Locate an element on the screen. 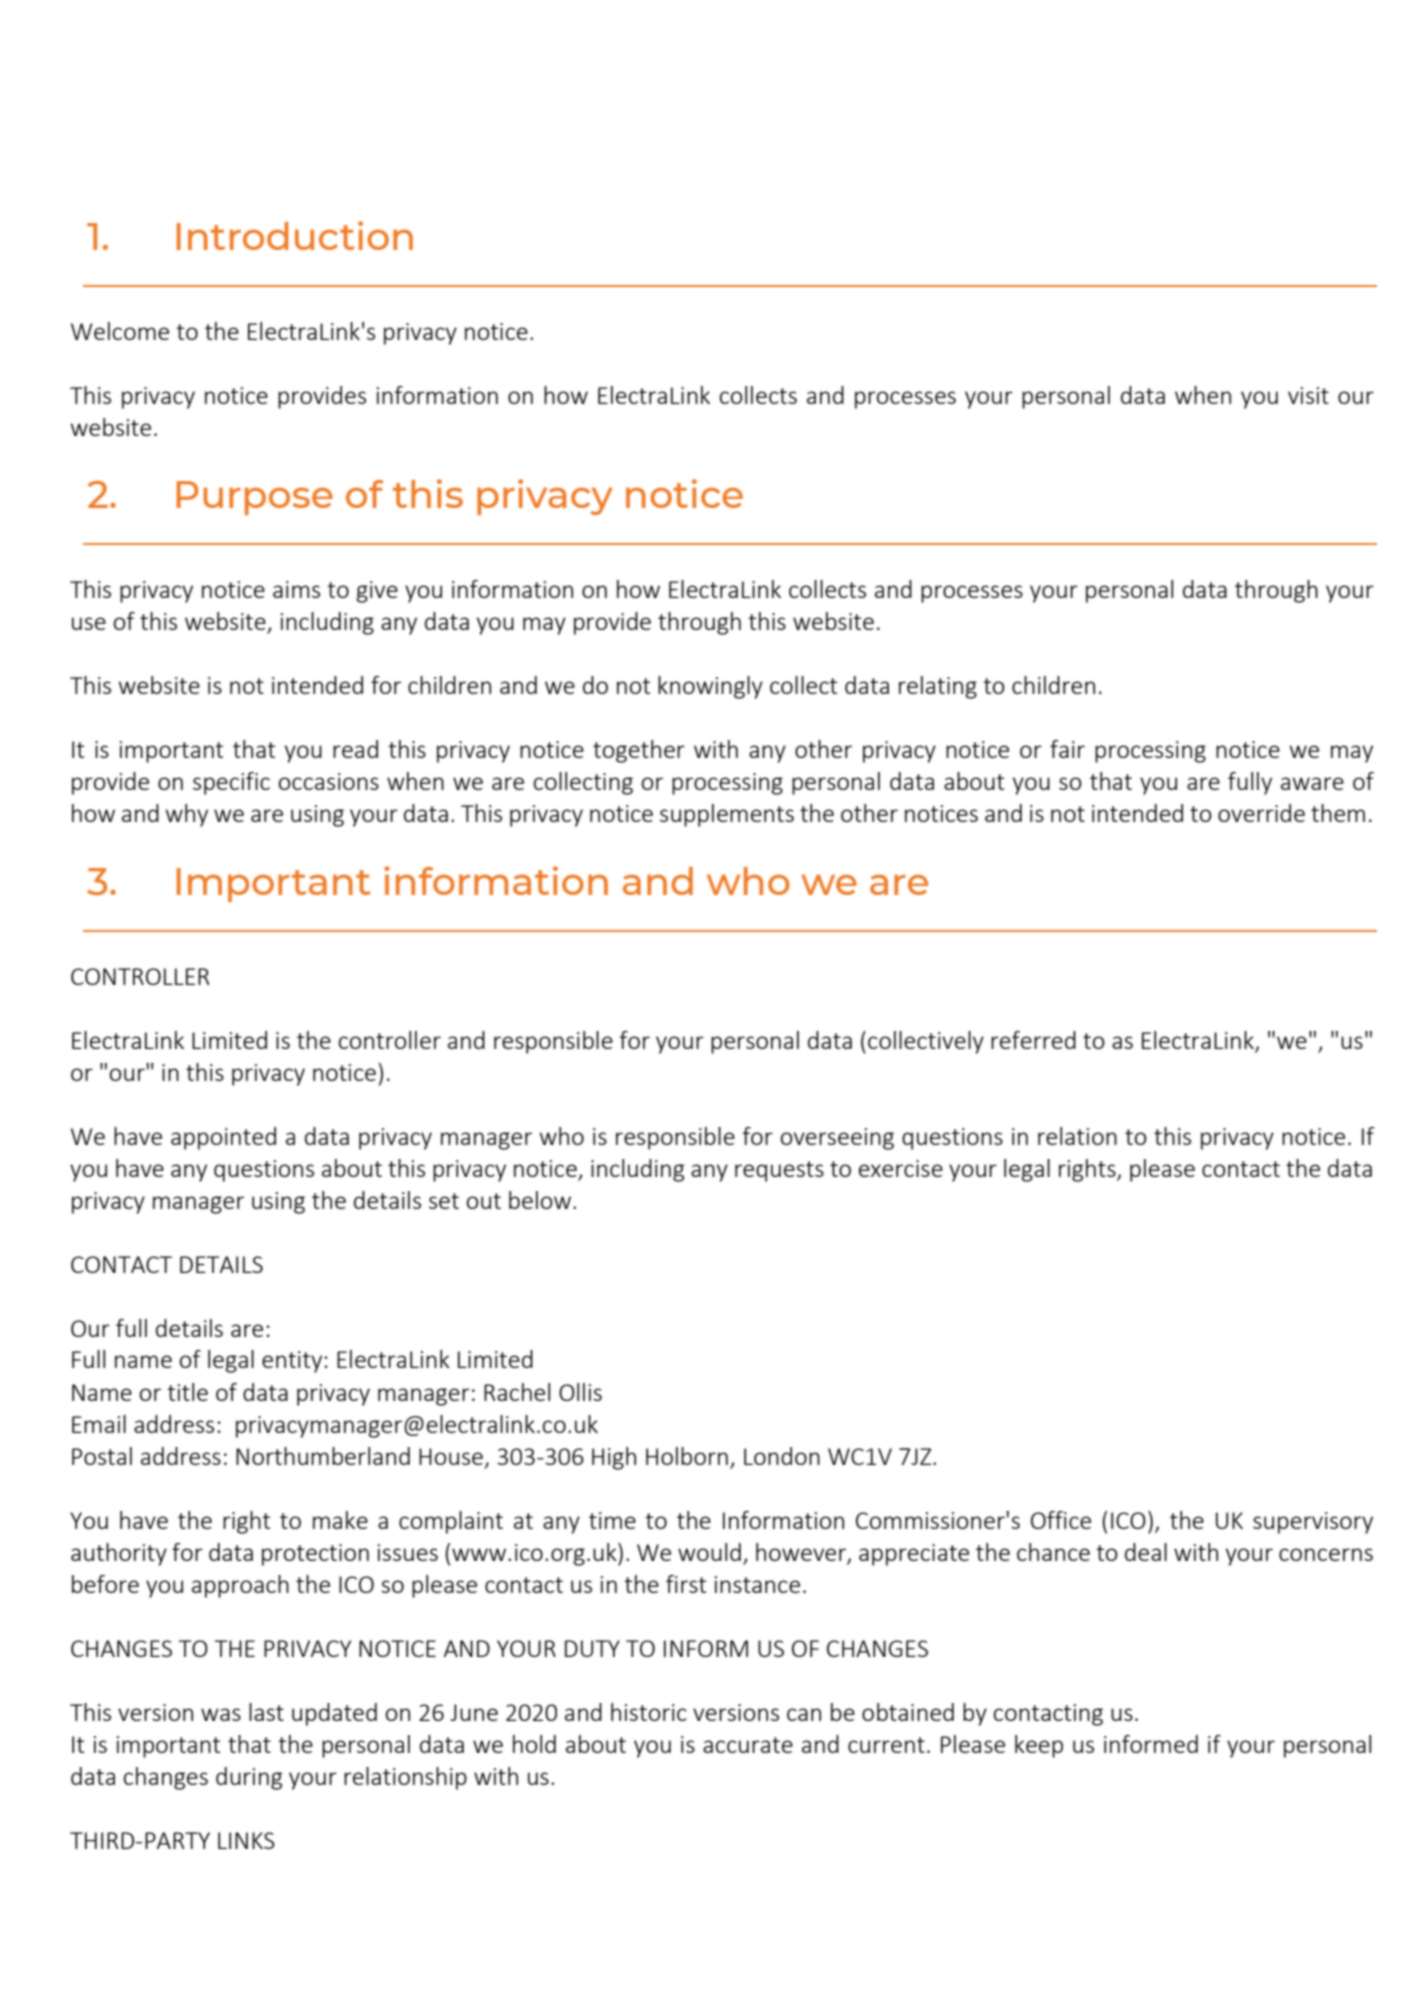 The height and width of the screenshot is (2006, 1419). during is located at coordinates (249, 1778).
